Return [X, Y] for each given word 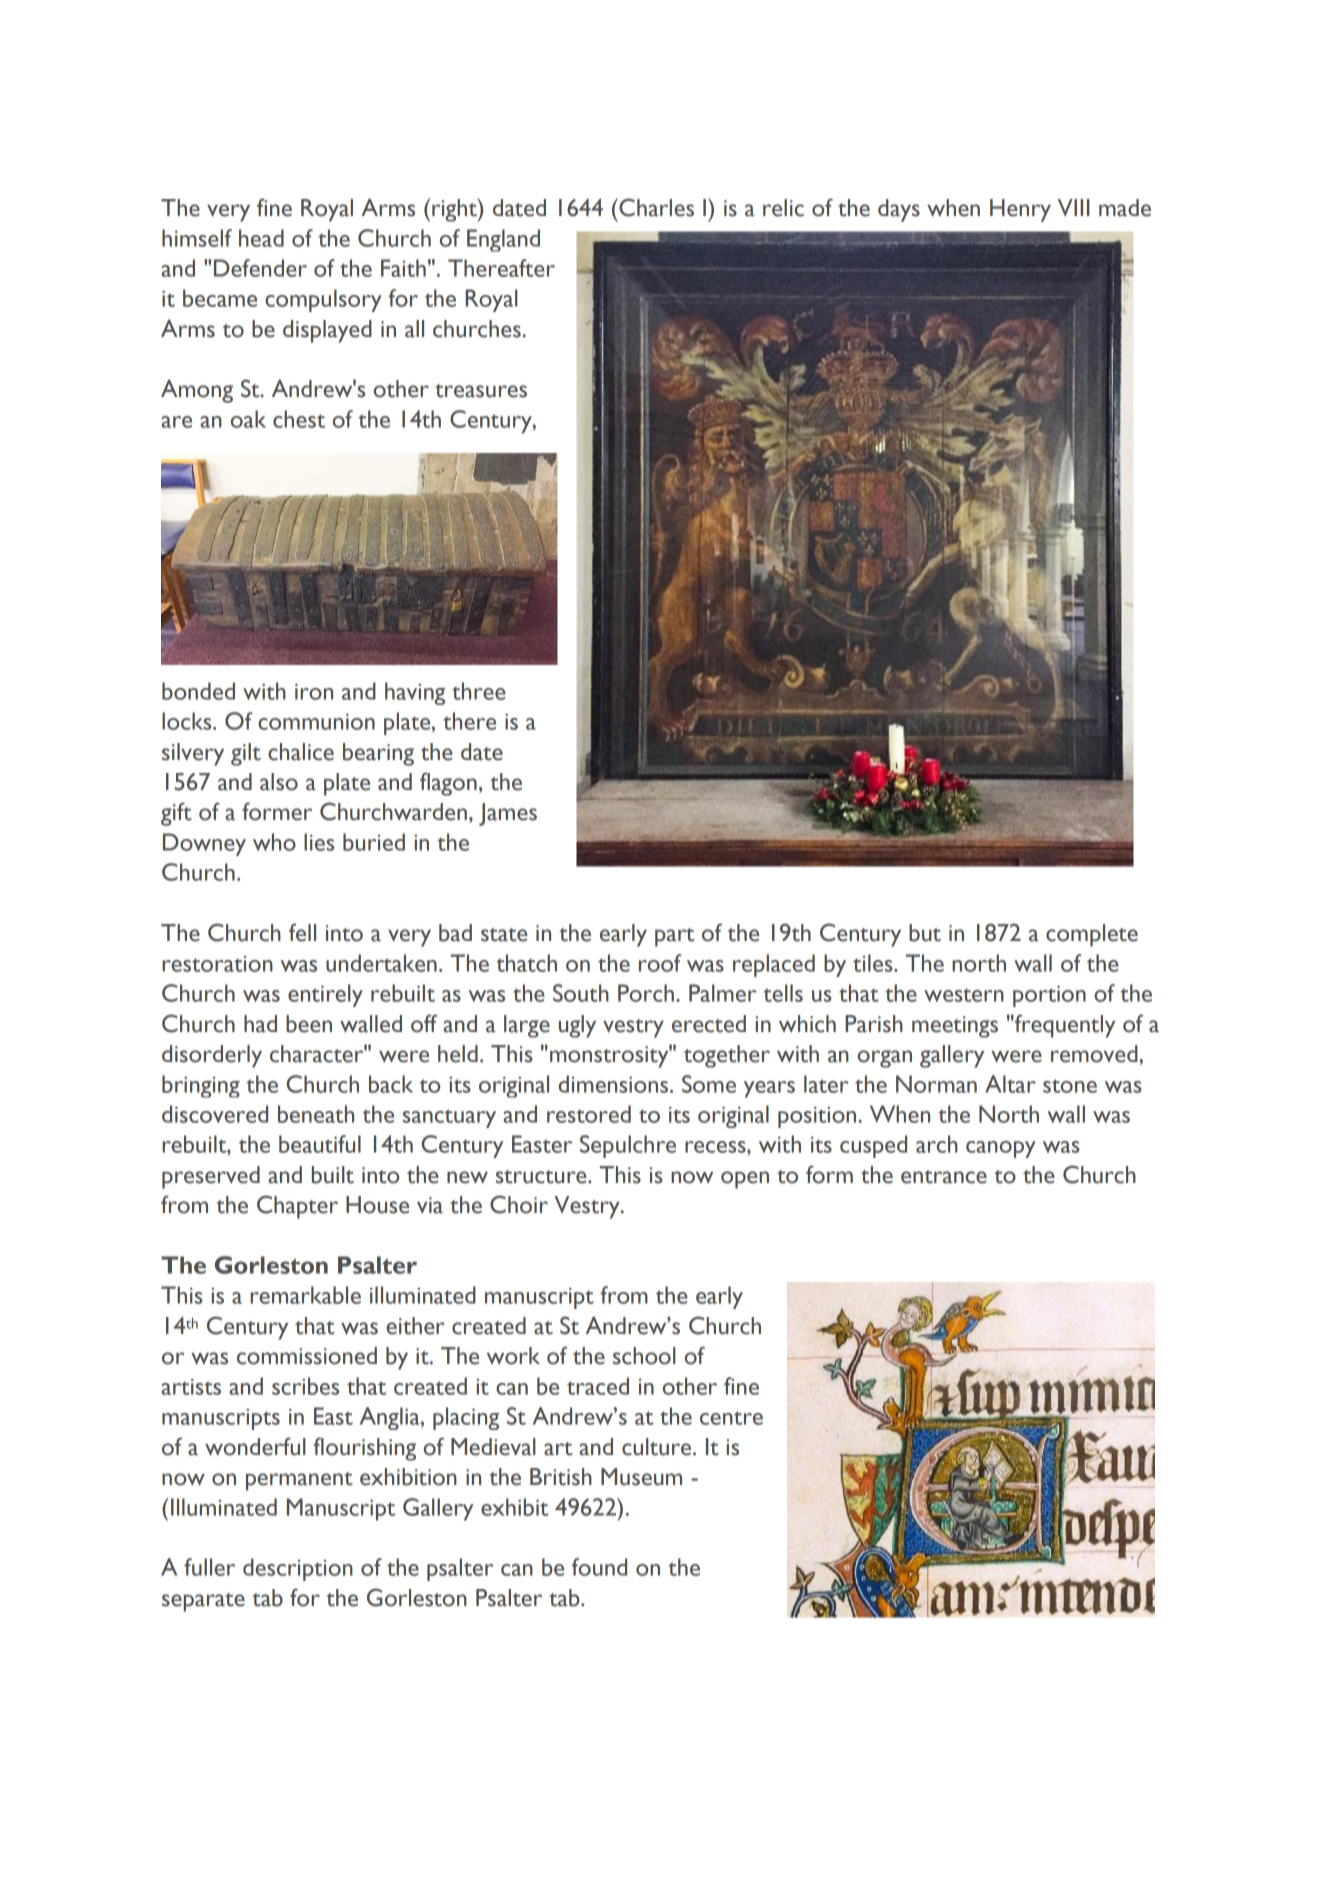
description [298, 1569]
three [479, 691]
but [925, 933]
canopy [1001, 1149]
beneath [316, 1114]
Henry [1020, 210]
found [599, 1567]
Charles [655, 207]
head [261, 238]
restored [589, 1114]
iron [314, 691]
